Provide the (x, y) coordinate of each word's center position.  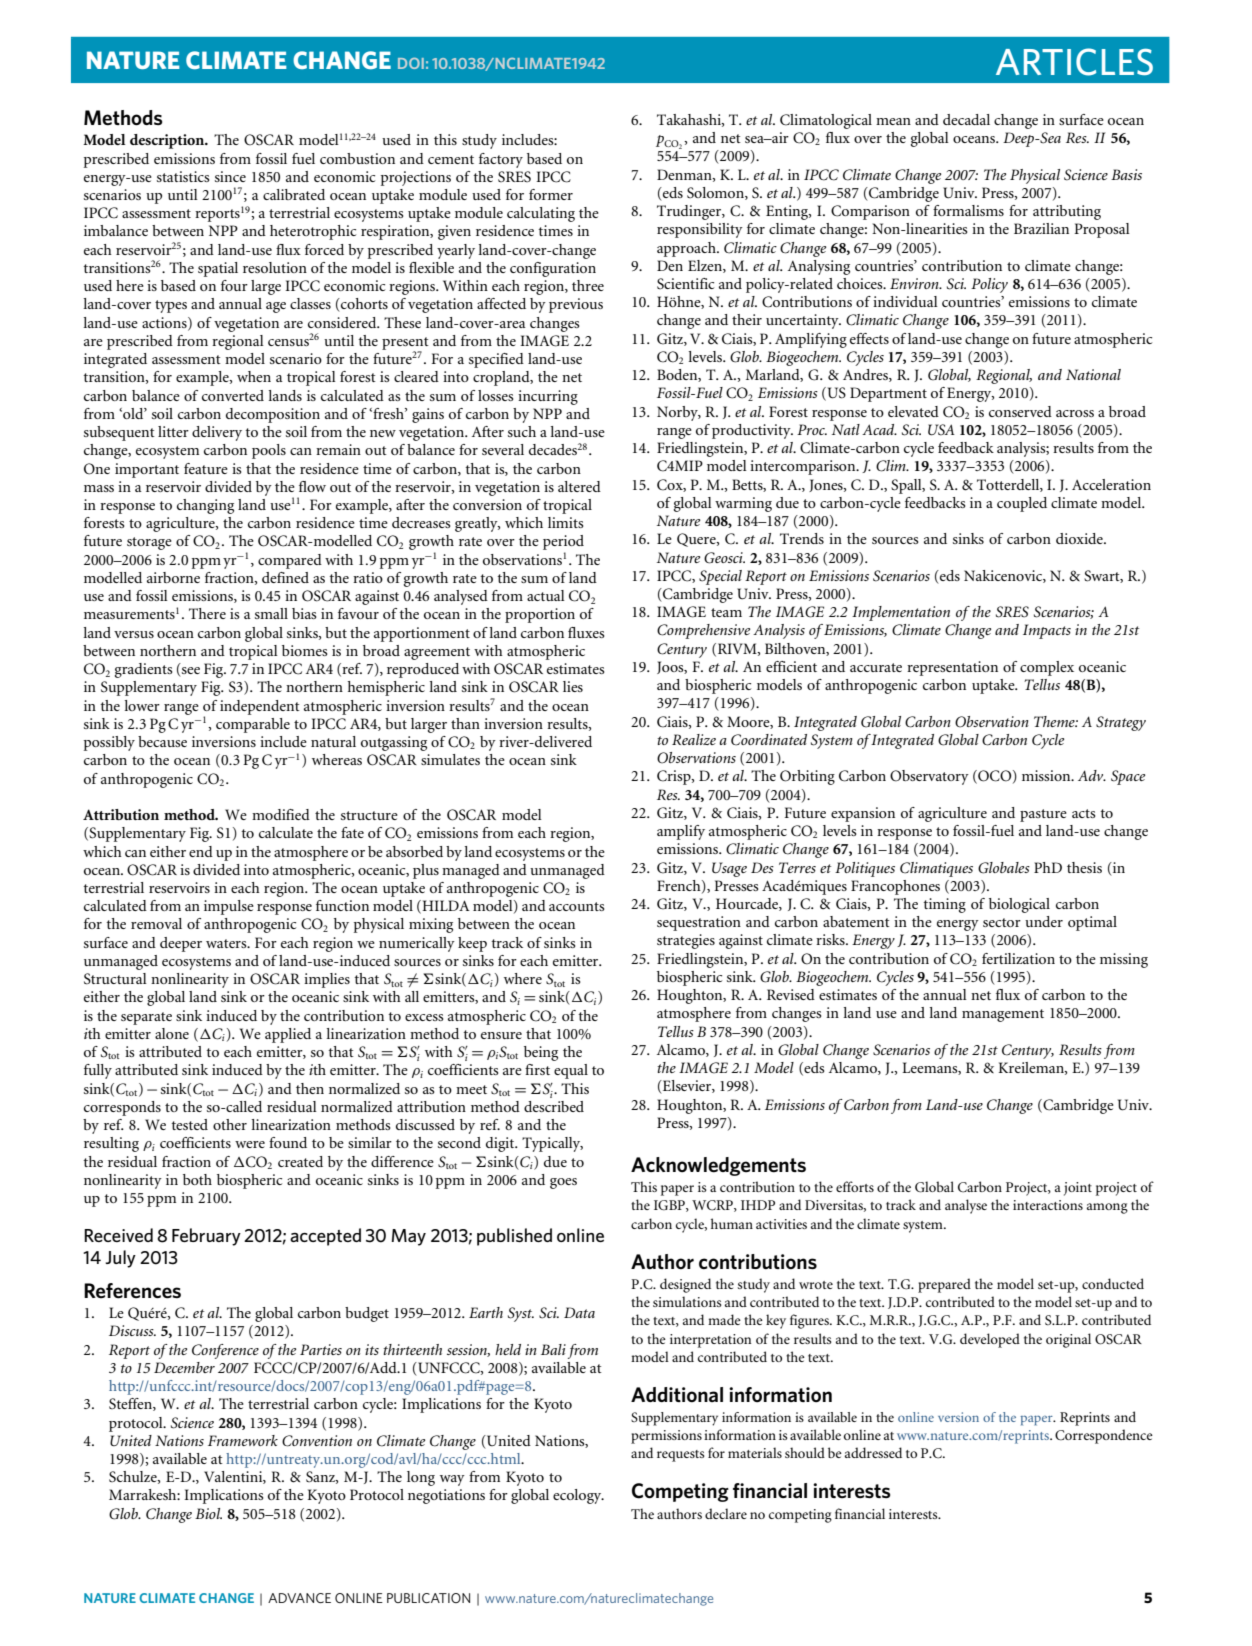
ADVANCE (299, 1598)
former (551, 194)
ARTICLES (1074, 62)
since (230, 176)
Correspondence (1104, 1436)
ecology (578, 1496)
